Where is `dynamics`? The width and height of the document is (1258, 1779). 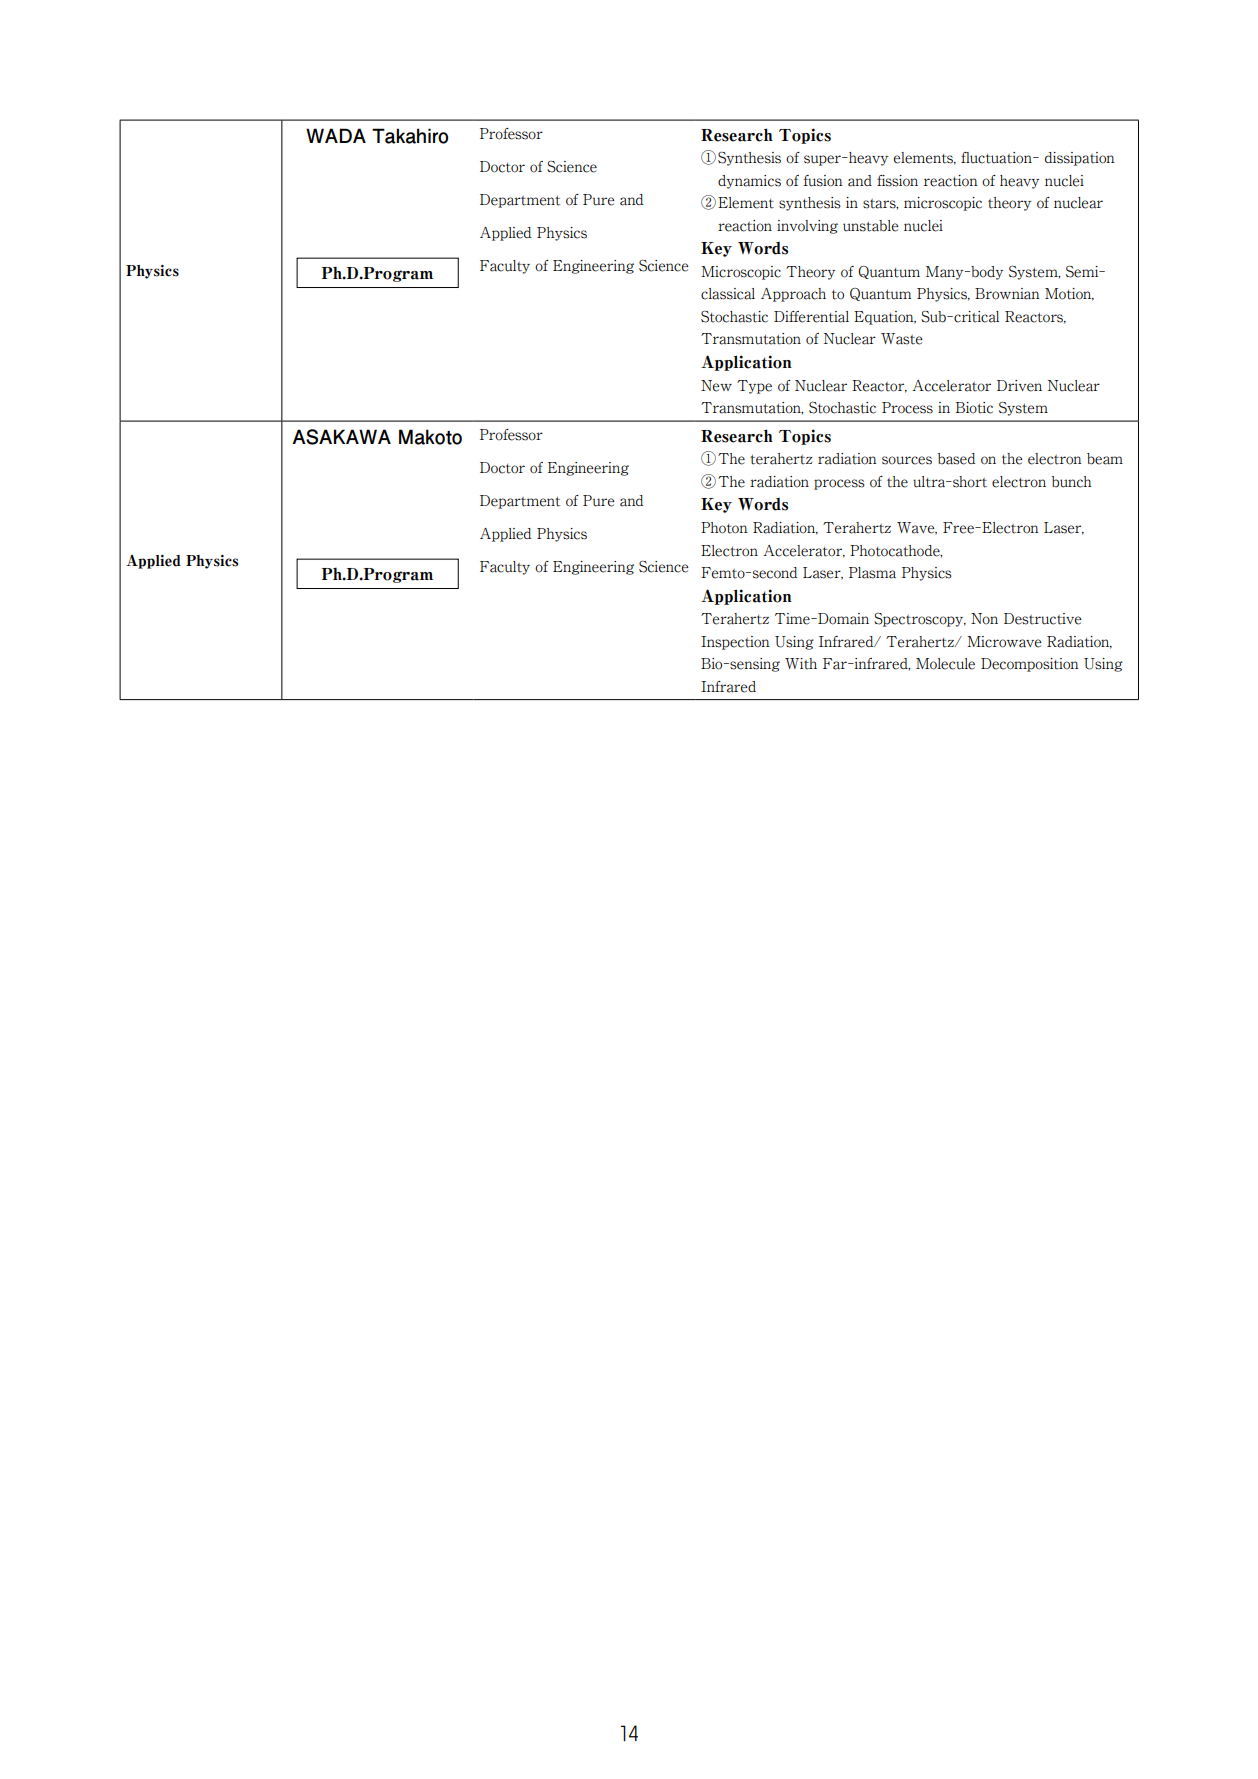 dynamics is located at coordinates (749, 182).
